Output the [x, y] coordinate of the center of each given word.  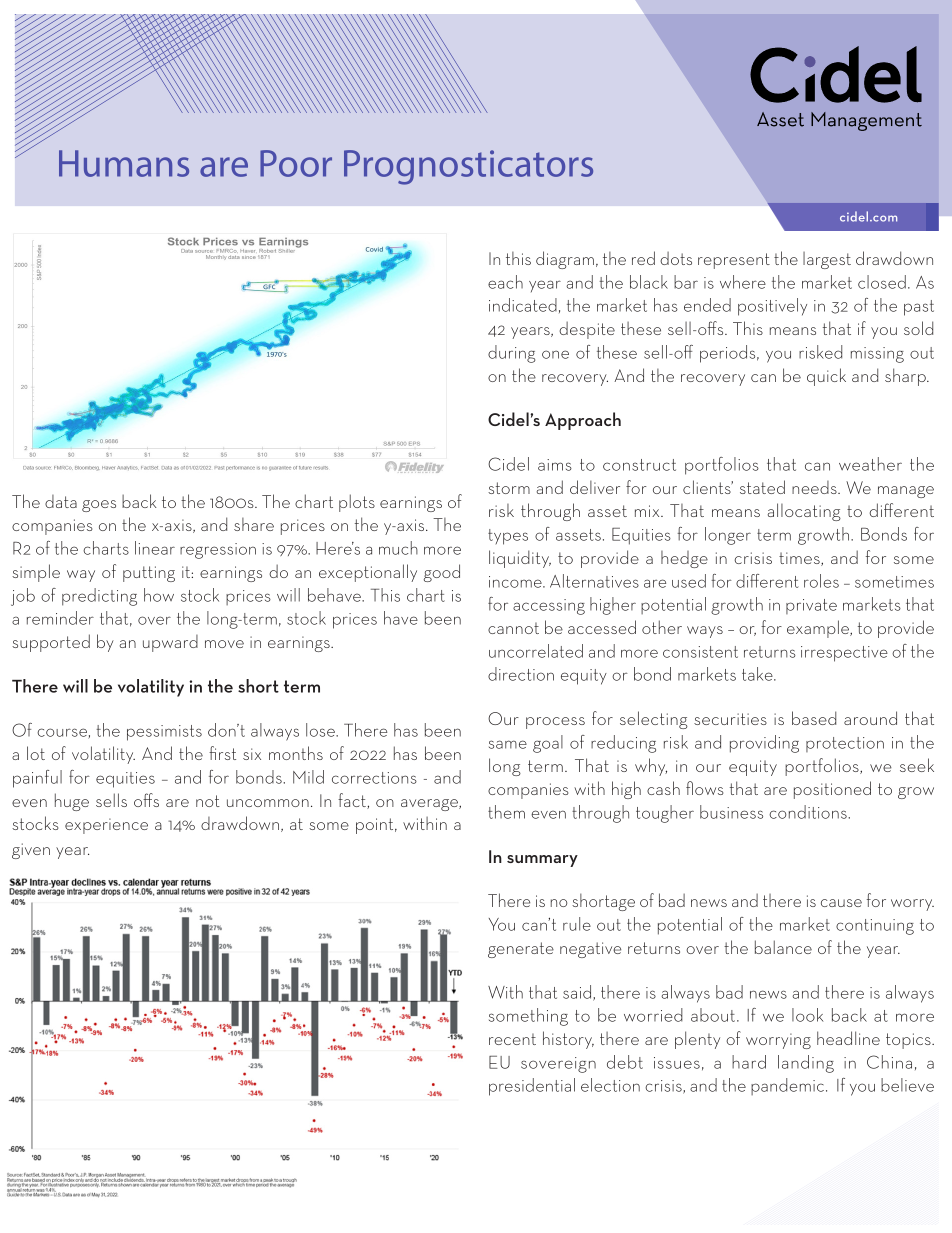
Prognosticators [468, 167]
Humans [124, 163]
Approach [583, 421]
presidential [532, 1087]
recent [512, 1039]
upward [170, 643]
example [819, 629]
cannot [513, 628]
